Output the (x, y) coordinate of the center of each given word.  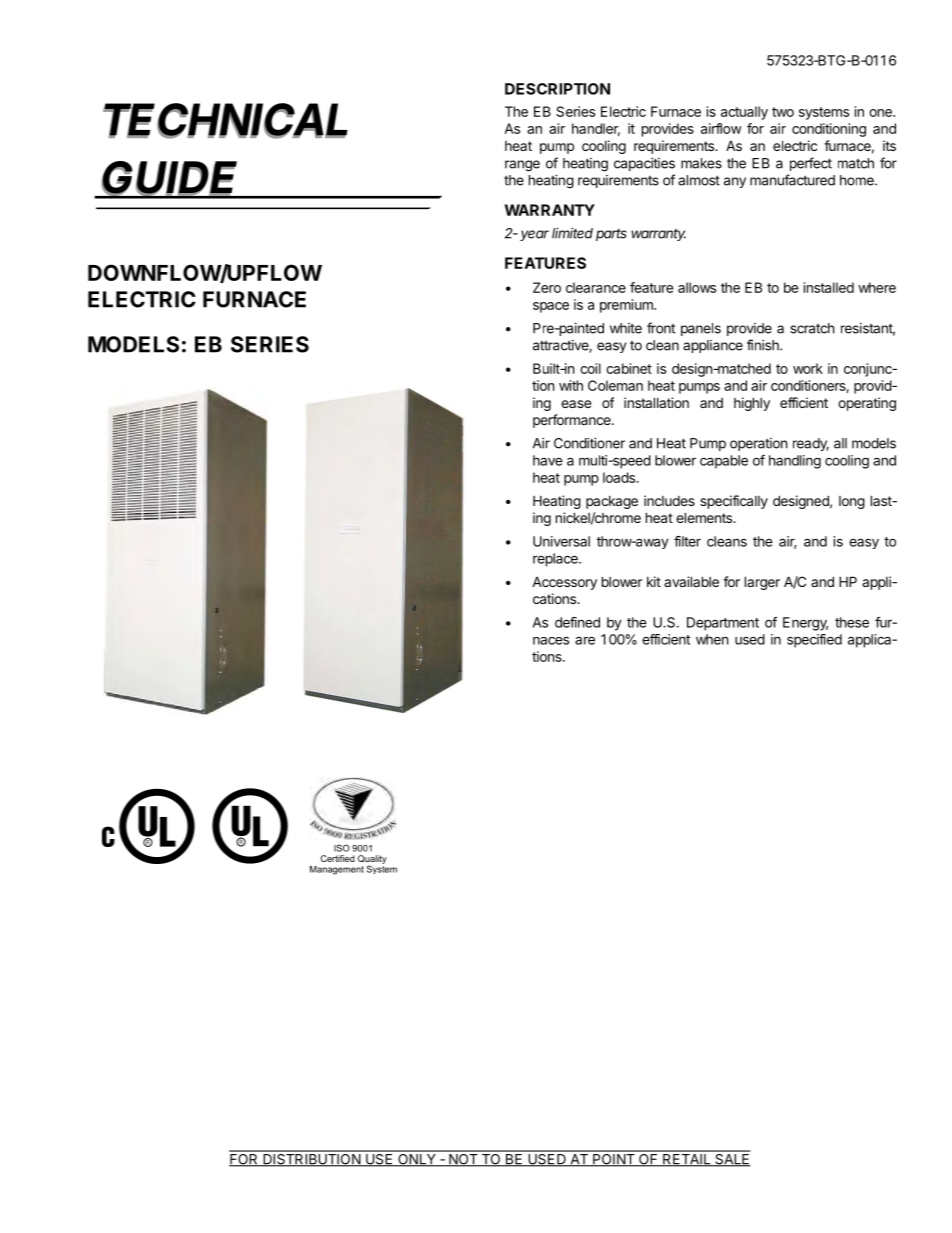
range (522, 166)
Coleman (615, 385)
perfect (811, 164)
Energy (805, 624)
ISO (342, 848)
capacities (644, 164)
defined (577, 622)
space (551, 307)
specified (814, 641)
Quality (372, 860)
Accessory (564, 583)
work (808, 368)
